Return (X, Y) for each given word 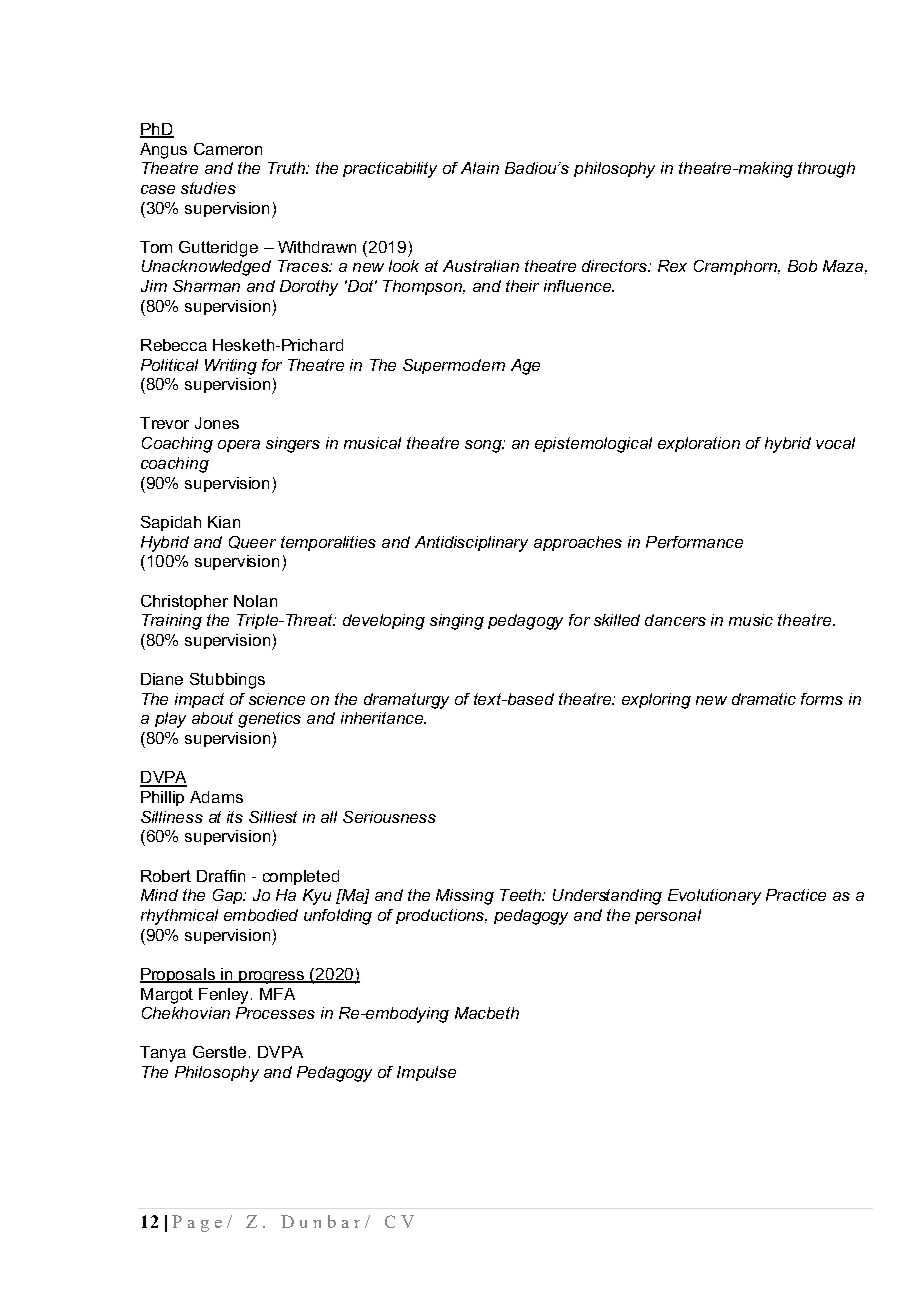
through (826, 170)
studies (208, 188)
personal (668, 916)
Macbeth (487, 1013)
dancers (675, 620)
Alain (480, 168)
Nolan (255, 601)
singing (457, 622)
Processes (275, 1013)
